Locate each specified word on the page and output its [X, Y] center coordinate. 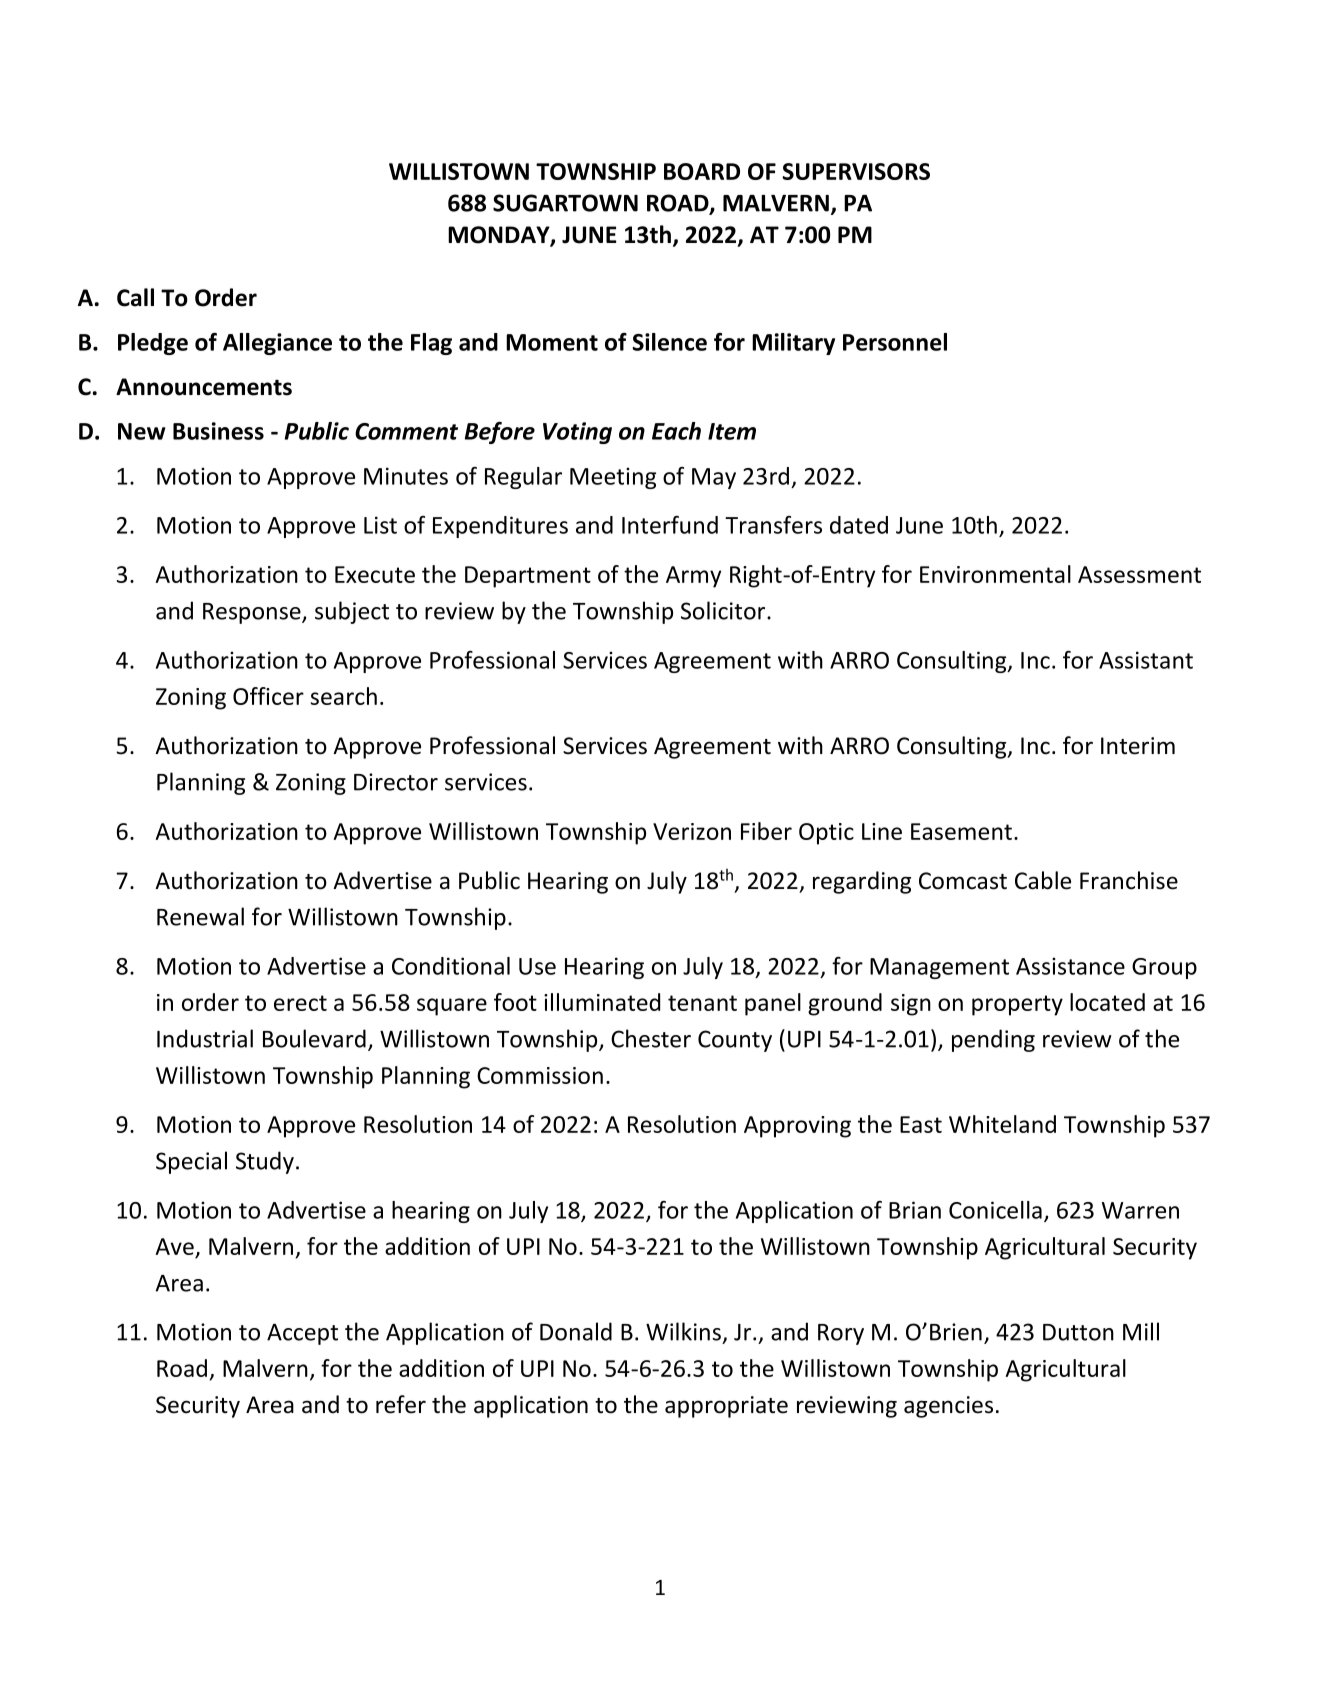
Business [218, 431]
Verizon [692, 831]
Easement [961, 831]
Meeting [613, 478]
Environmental [995, 574]
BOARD [702, 171]
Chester [651, 1038]
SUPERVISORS [856, 171]
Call [135, 297]
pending [993, 1040]
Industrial [205, 1038]
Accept [302, 1334]
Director [396, 782]
